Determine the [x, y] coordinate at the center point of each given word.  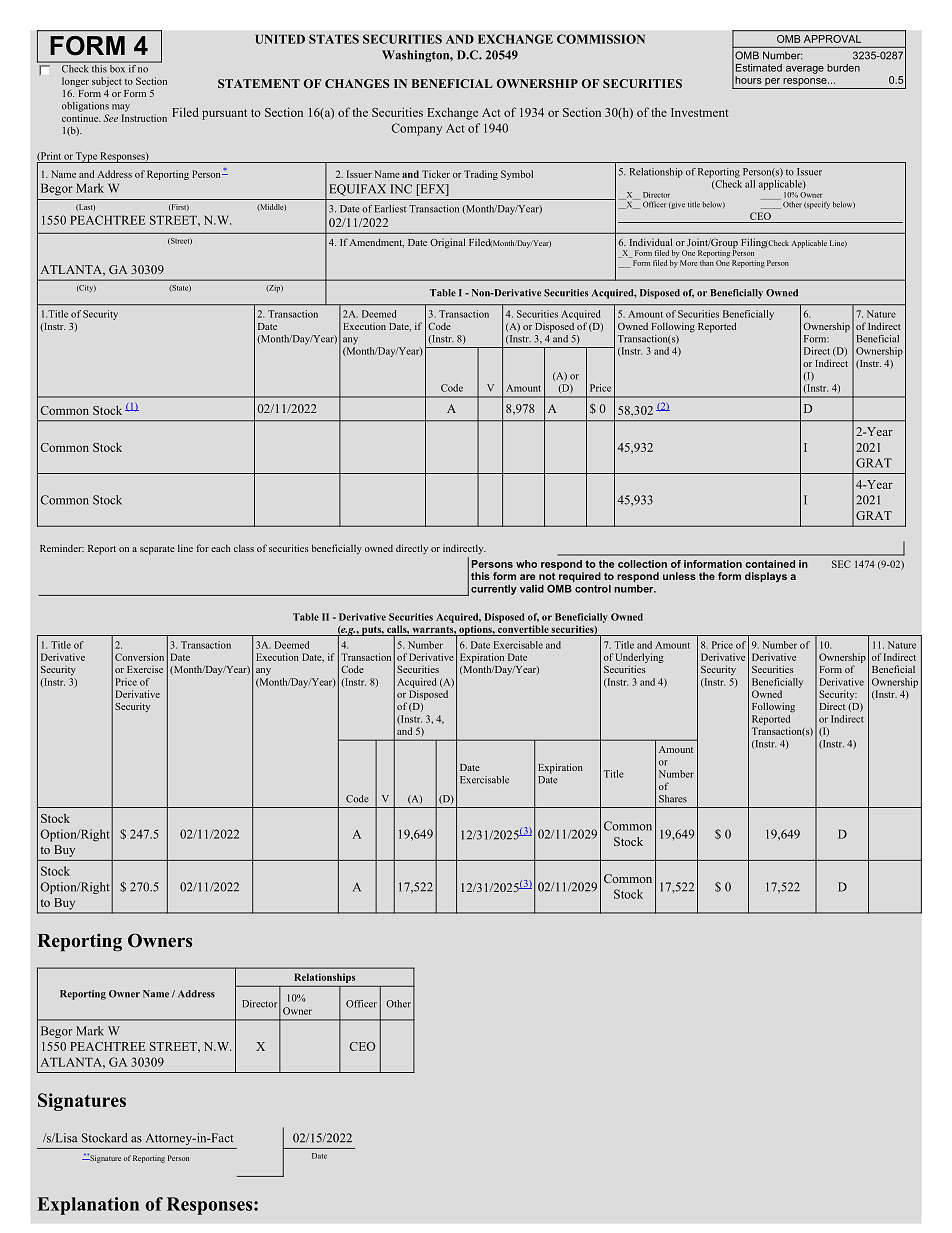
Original [447, 243]
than [707, 261]
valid [532, 589]
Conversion [139, 657]
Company [416, 129]
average [805, 70]
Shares [673, 799]
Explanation [88, 1206]
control [593, 589]
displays [766, 577]
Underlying [639, 658]
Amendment [377, 242]
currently [494, 590]
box [118, 67]
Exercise [145, 669]
